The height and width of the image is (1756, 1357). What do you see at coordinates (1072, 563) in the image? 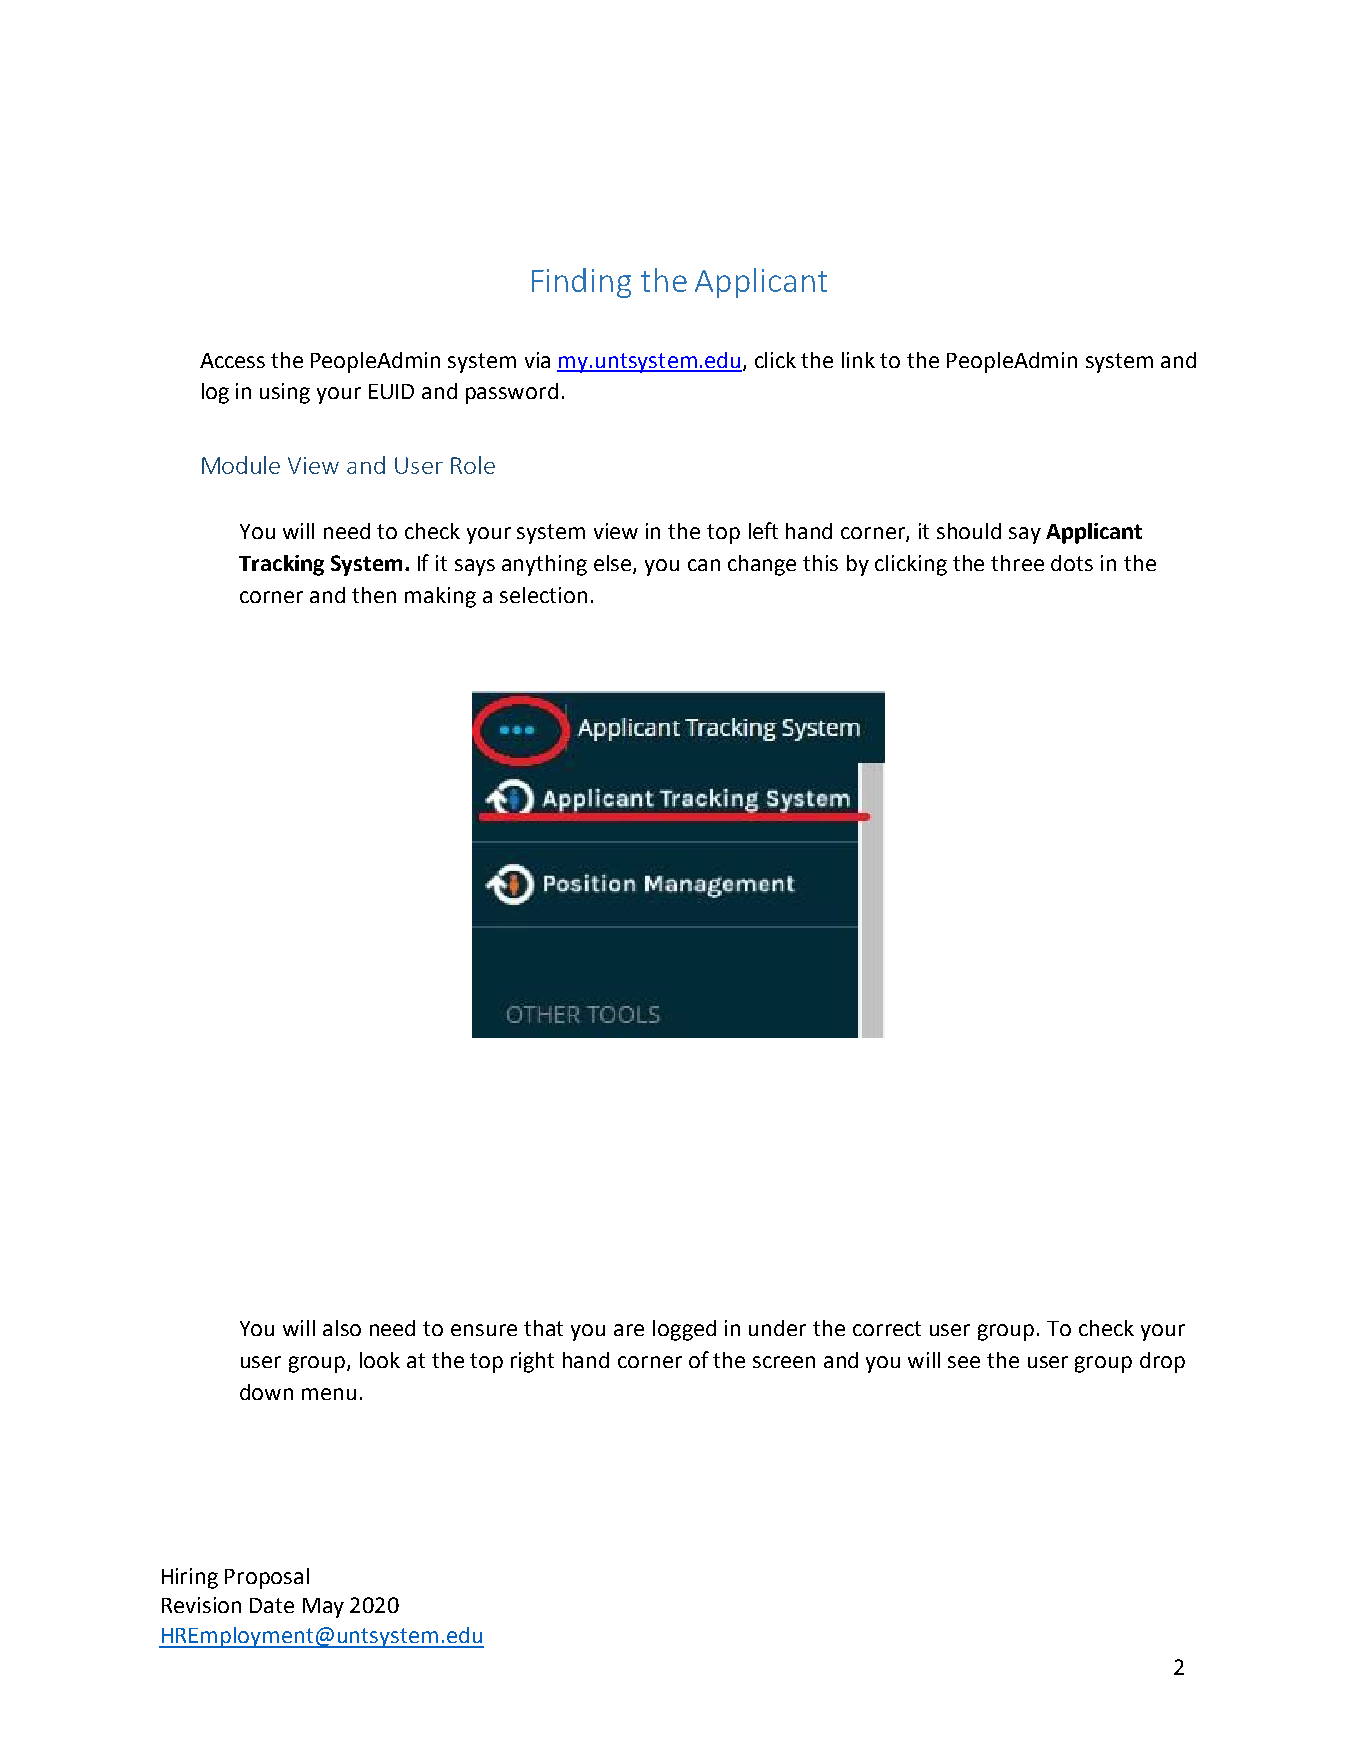
I see `dots` at bounding box center [1072, 563].
